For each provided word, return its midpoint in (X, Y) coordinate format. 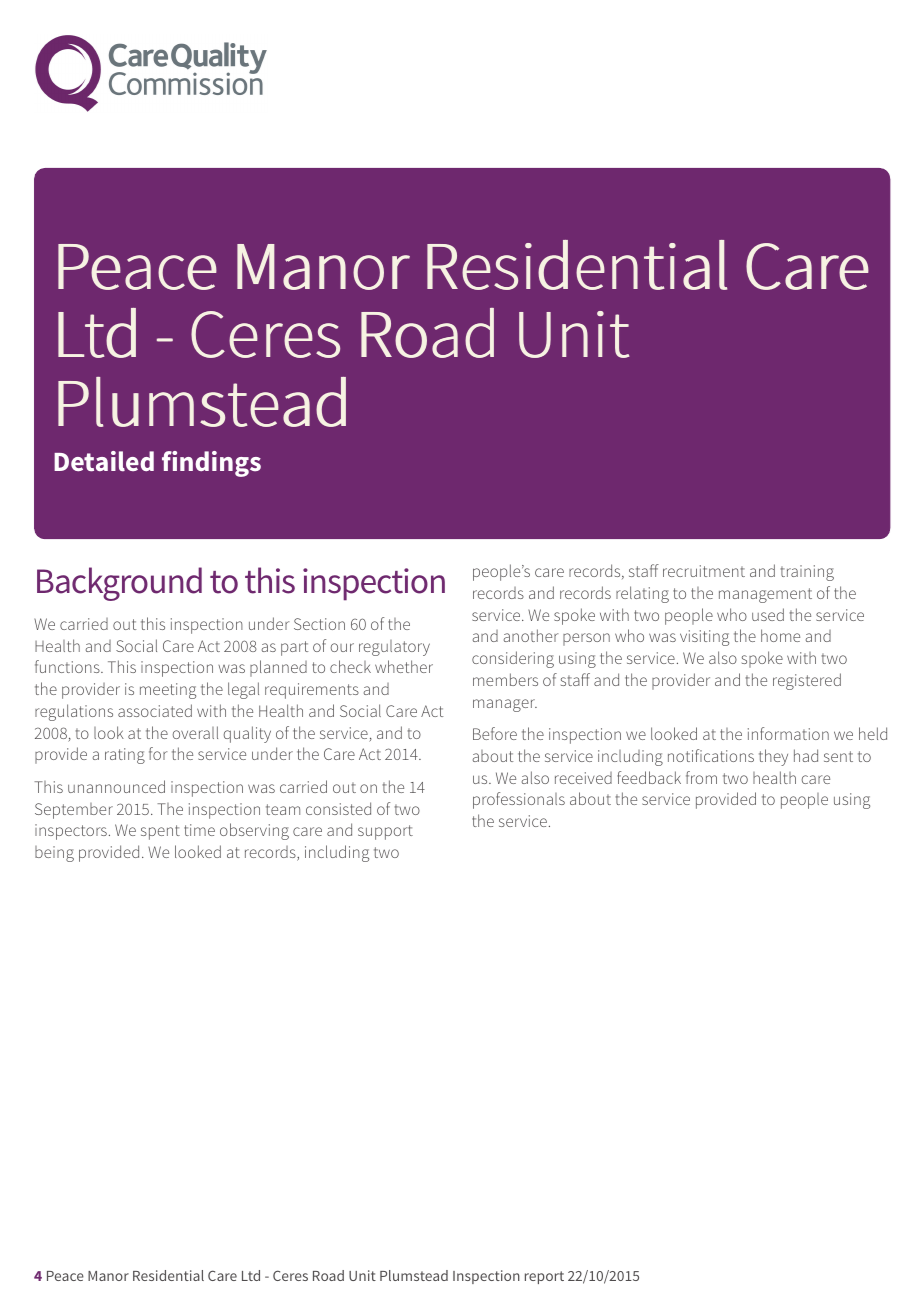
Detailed (104, 461)
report (544, 1277)
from (701, 777)
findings (211, 464)
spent (160, 832)
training (807, 573)
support (385, 832)
